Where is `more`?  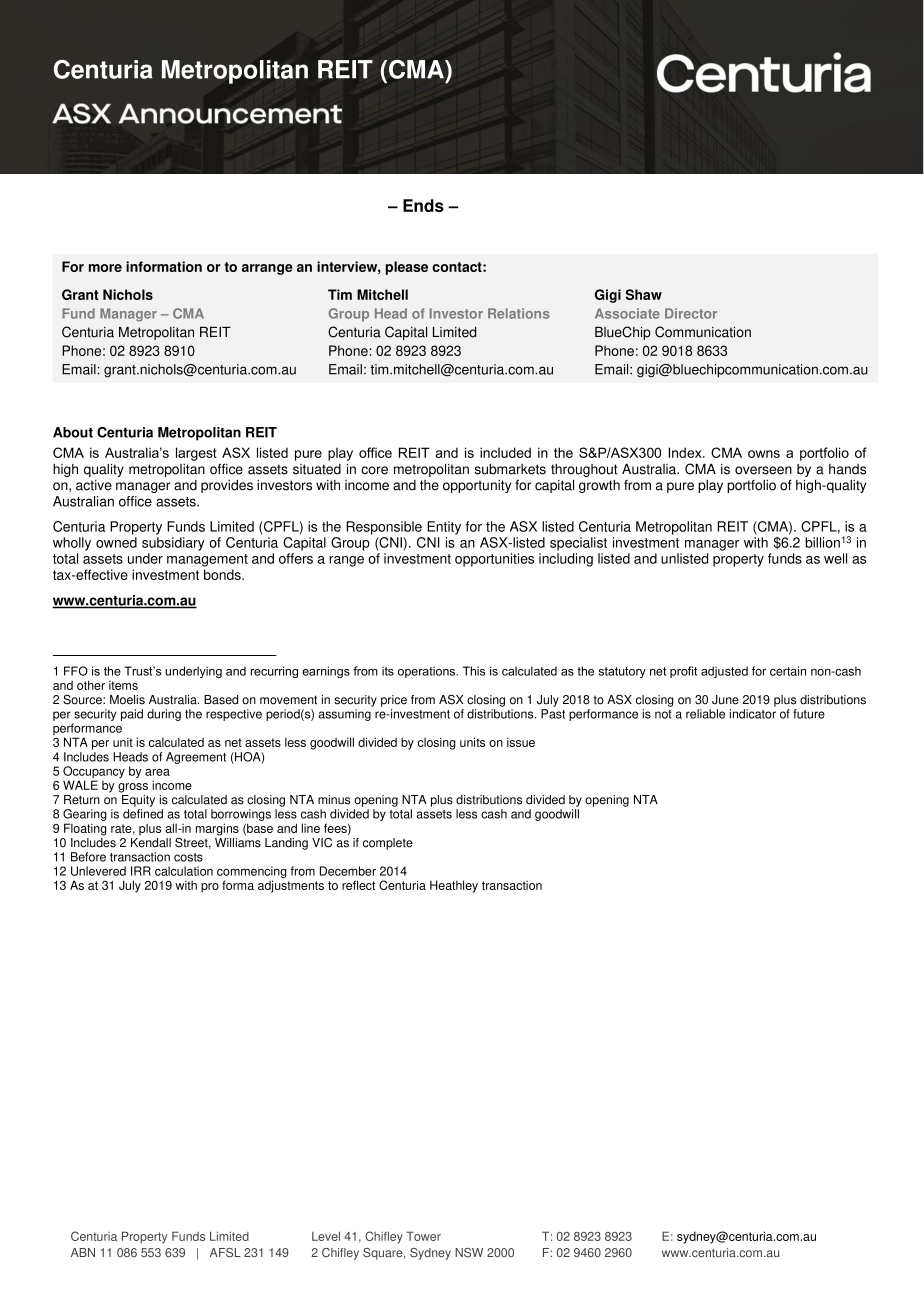
more is located at coordinates (105, 268).
